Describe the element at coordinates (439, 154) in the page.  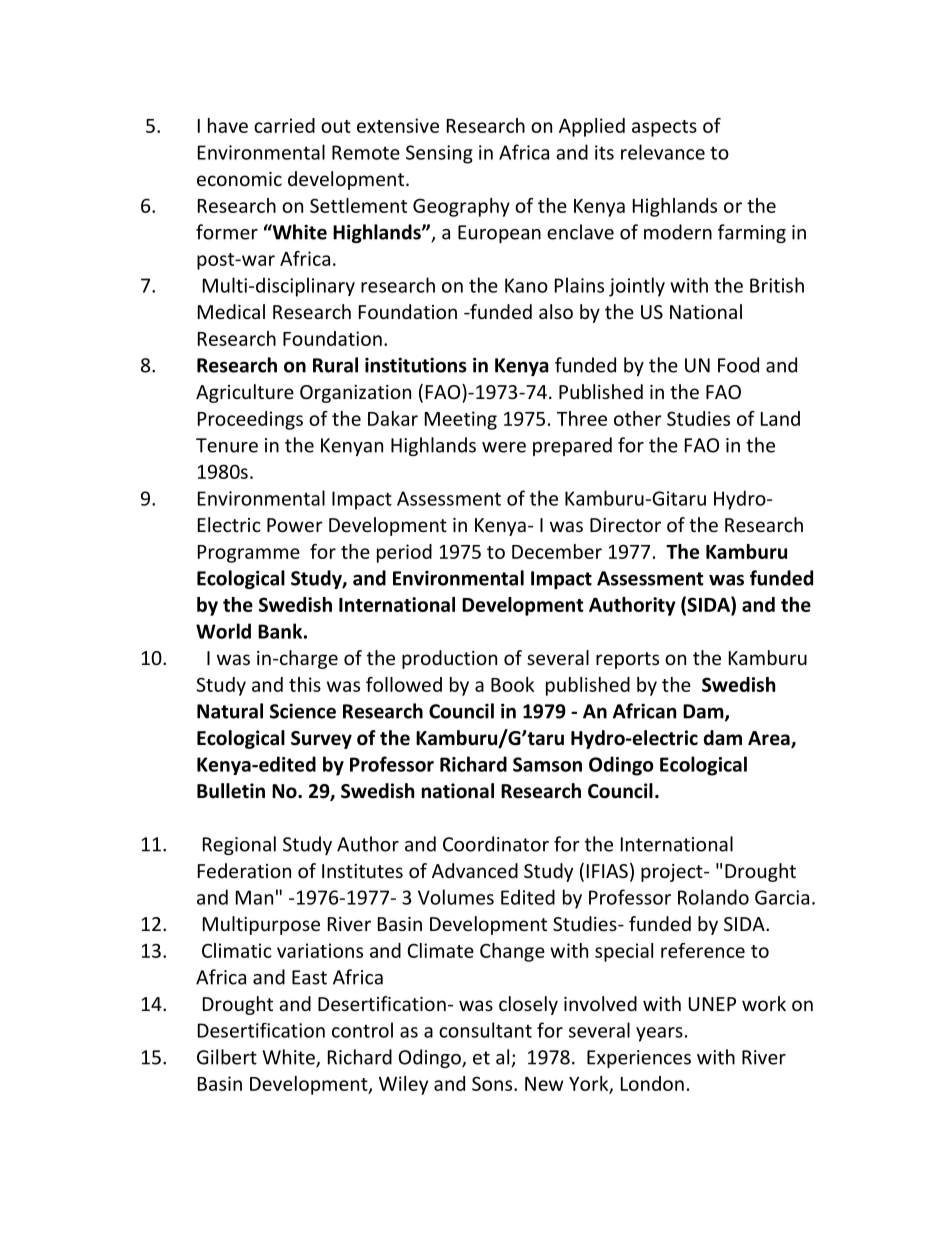
I see `Sensing` at that location.
